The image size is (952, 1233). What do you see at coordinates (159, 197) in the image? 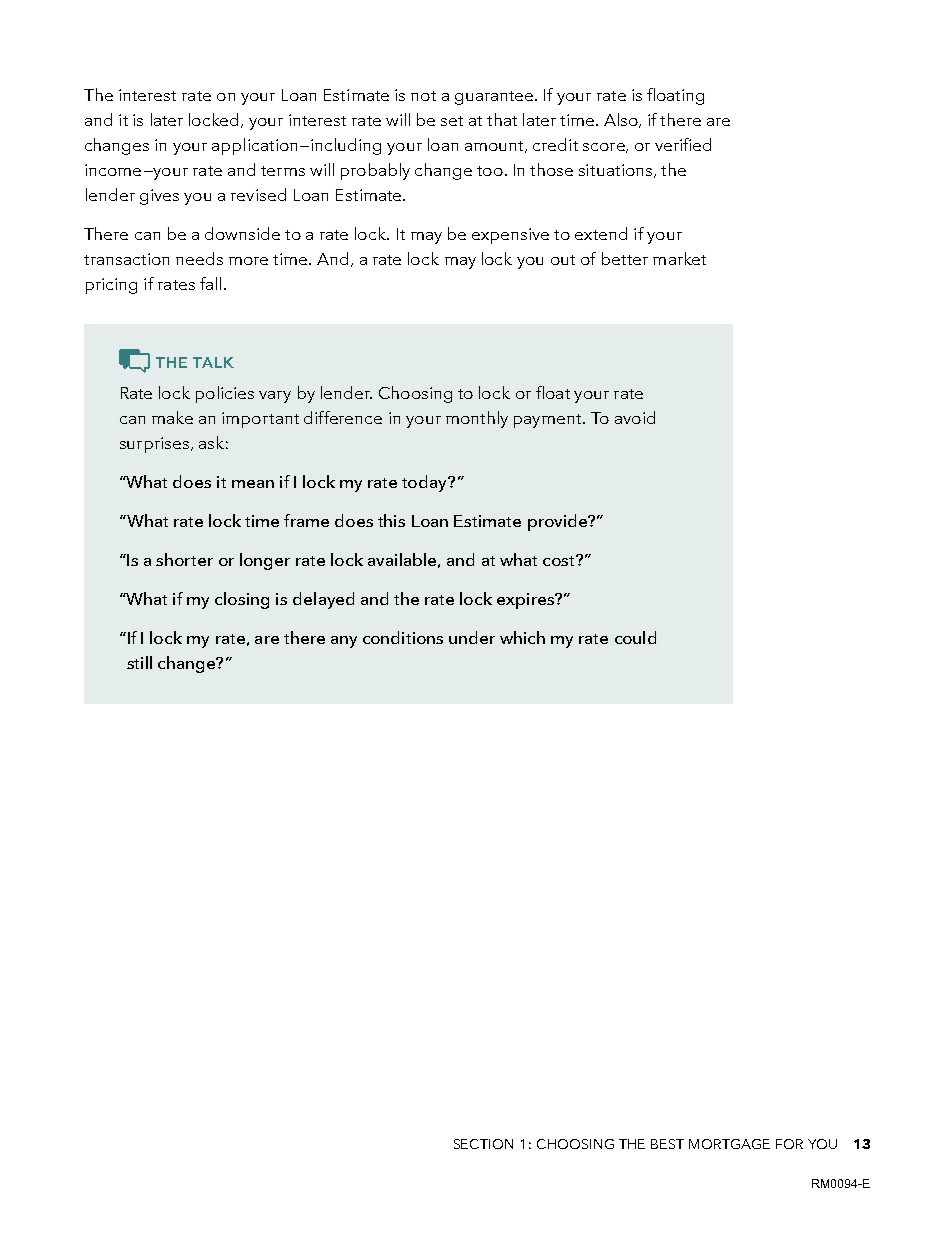
I see `gives` at bounding box center [159, 197].
